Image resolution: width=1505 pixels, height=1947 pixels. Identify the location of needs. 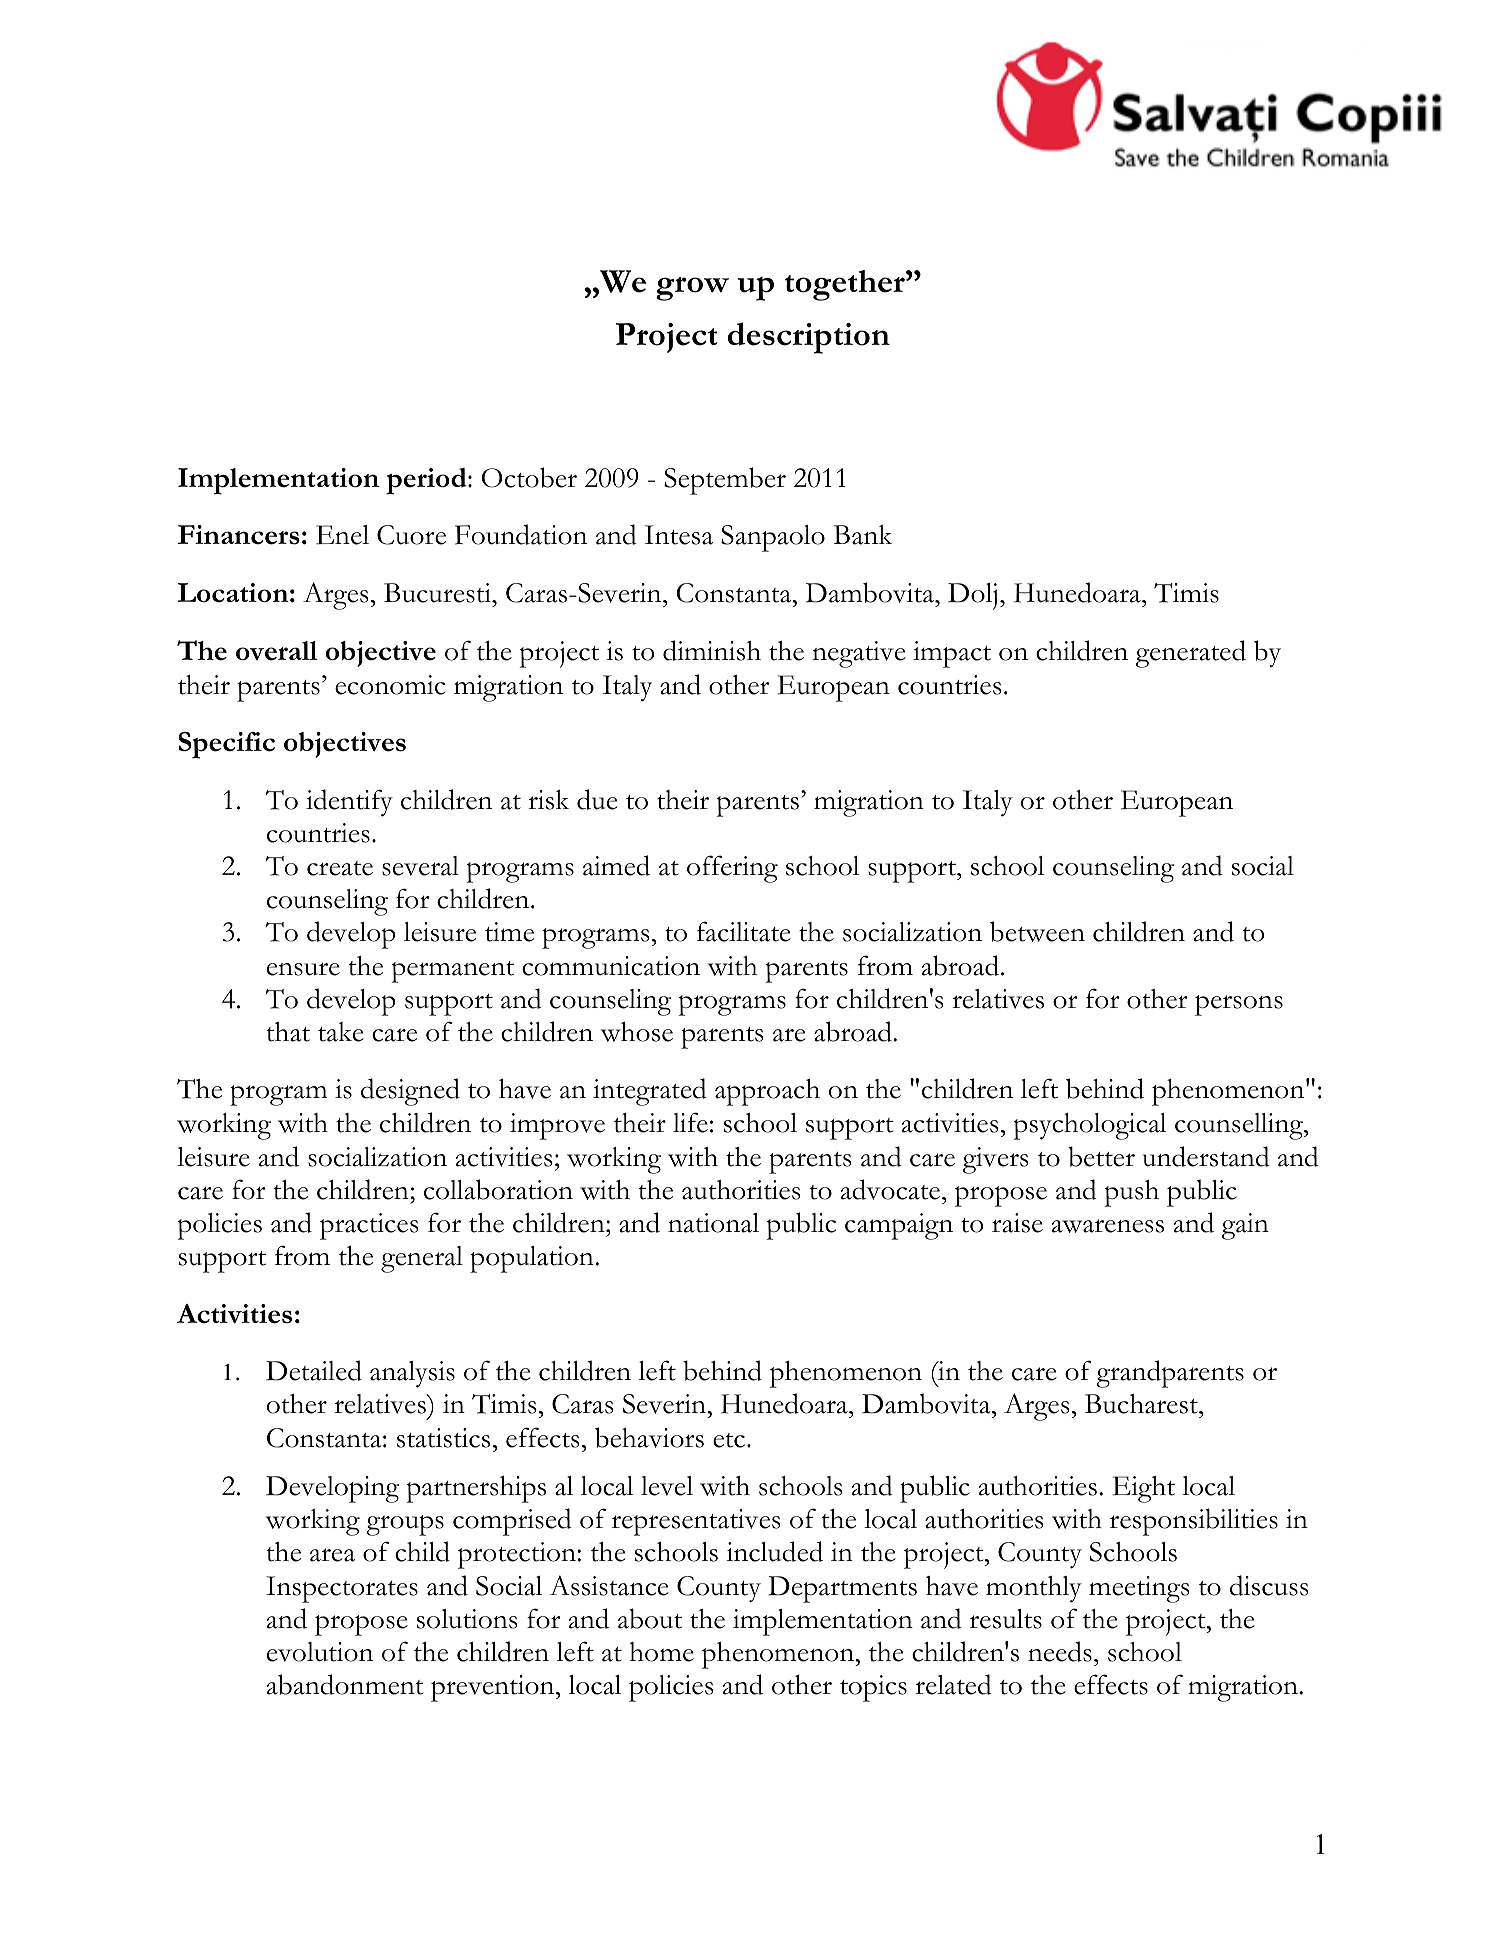
(1060, 1651).
